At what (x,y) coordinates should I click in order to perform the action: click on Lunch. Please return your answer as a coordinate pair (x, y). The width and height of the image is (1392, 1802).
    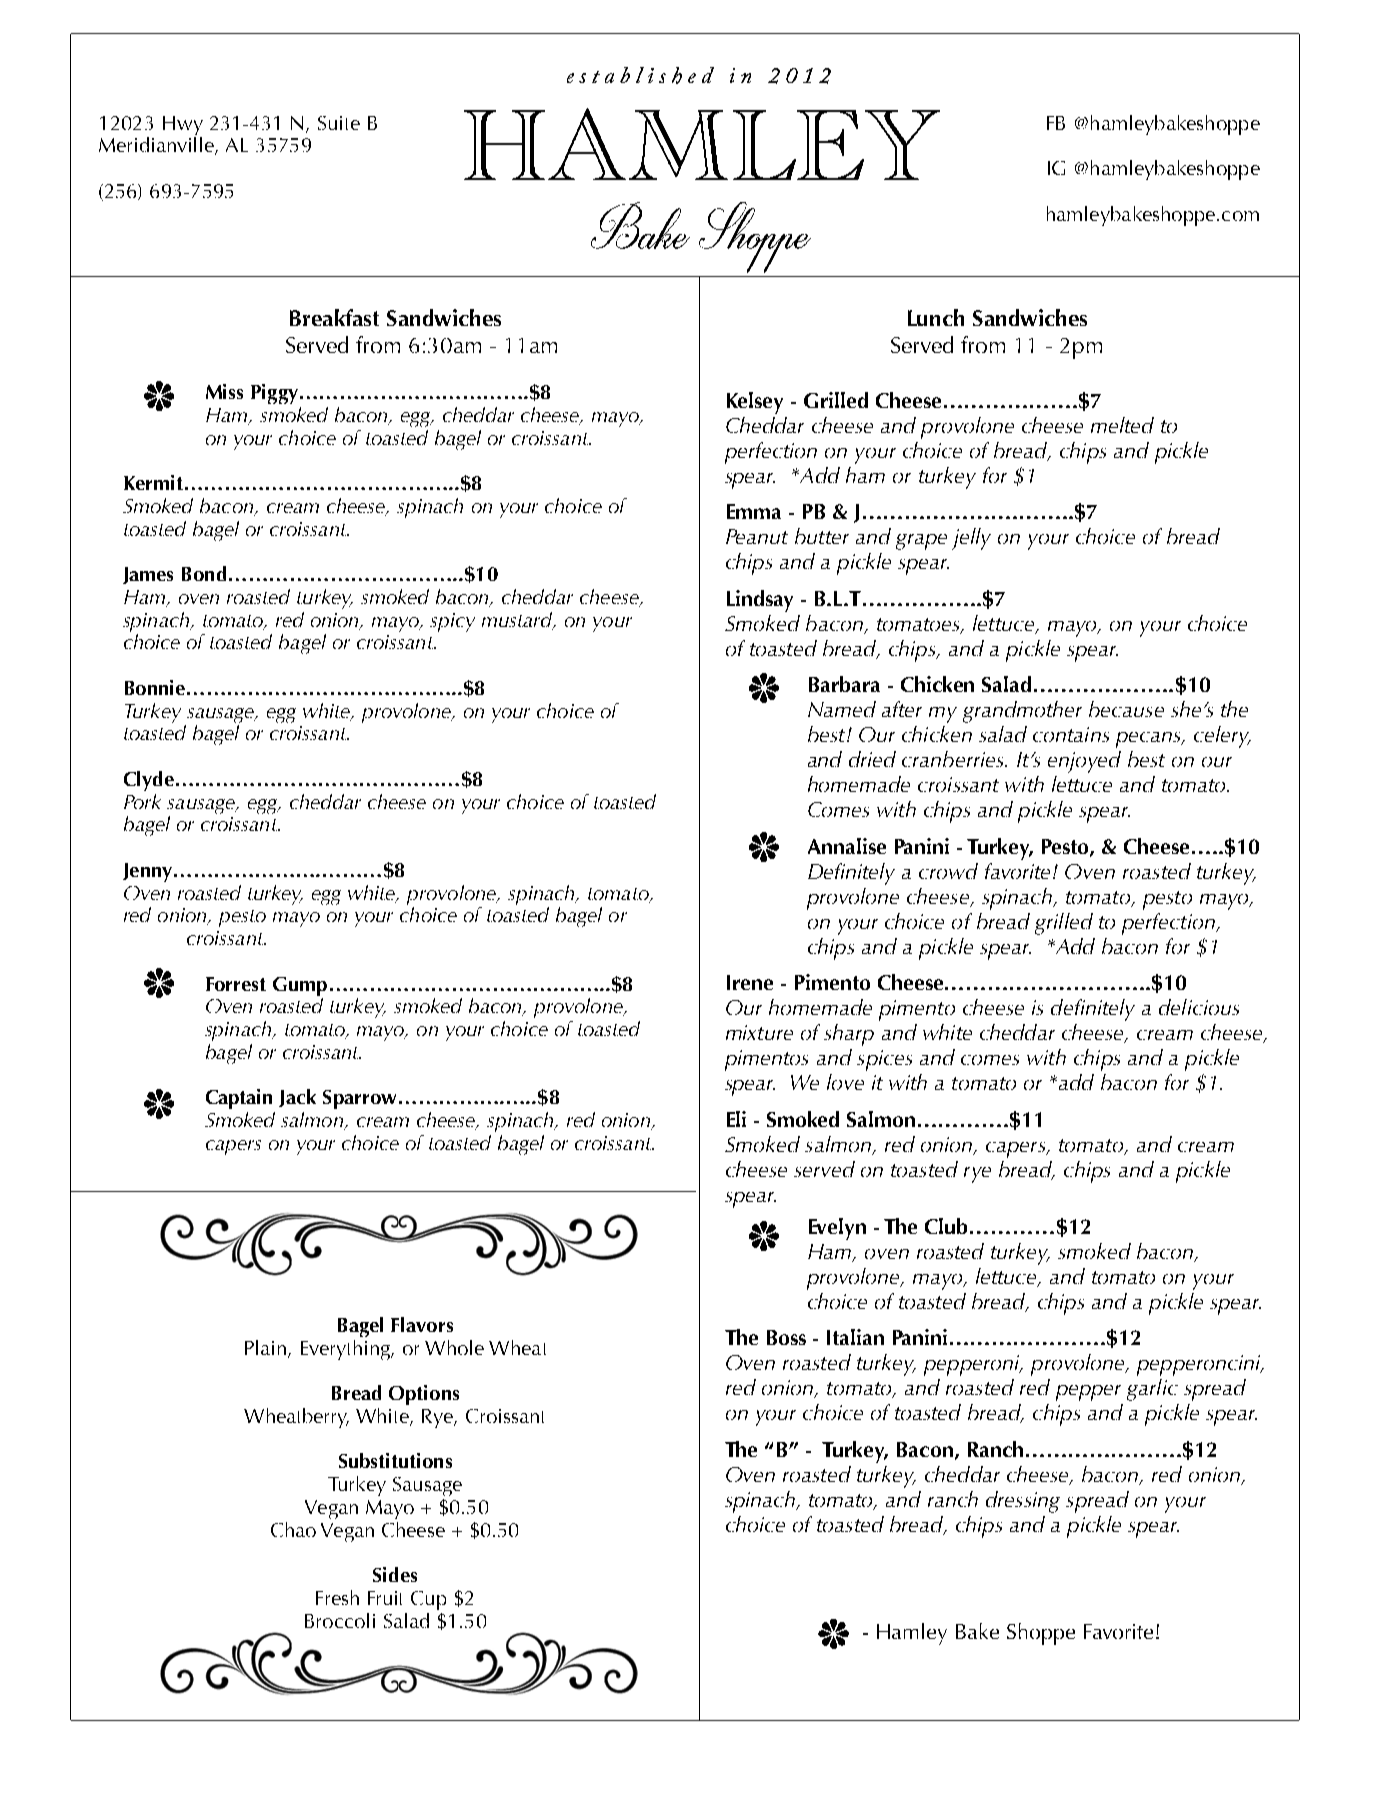
    Looking at the image, I should click on (936, 317).
